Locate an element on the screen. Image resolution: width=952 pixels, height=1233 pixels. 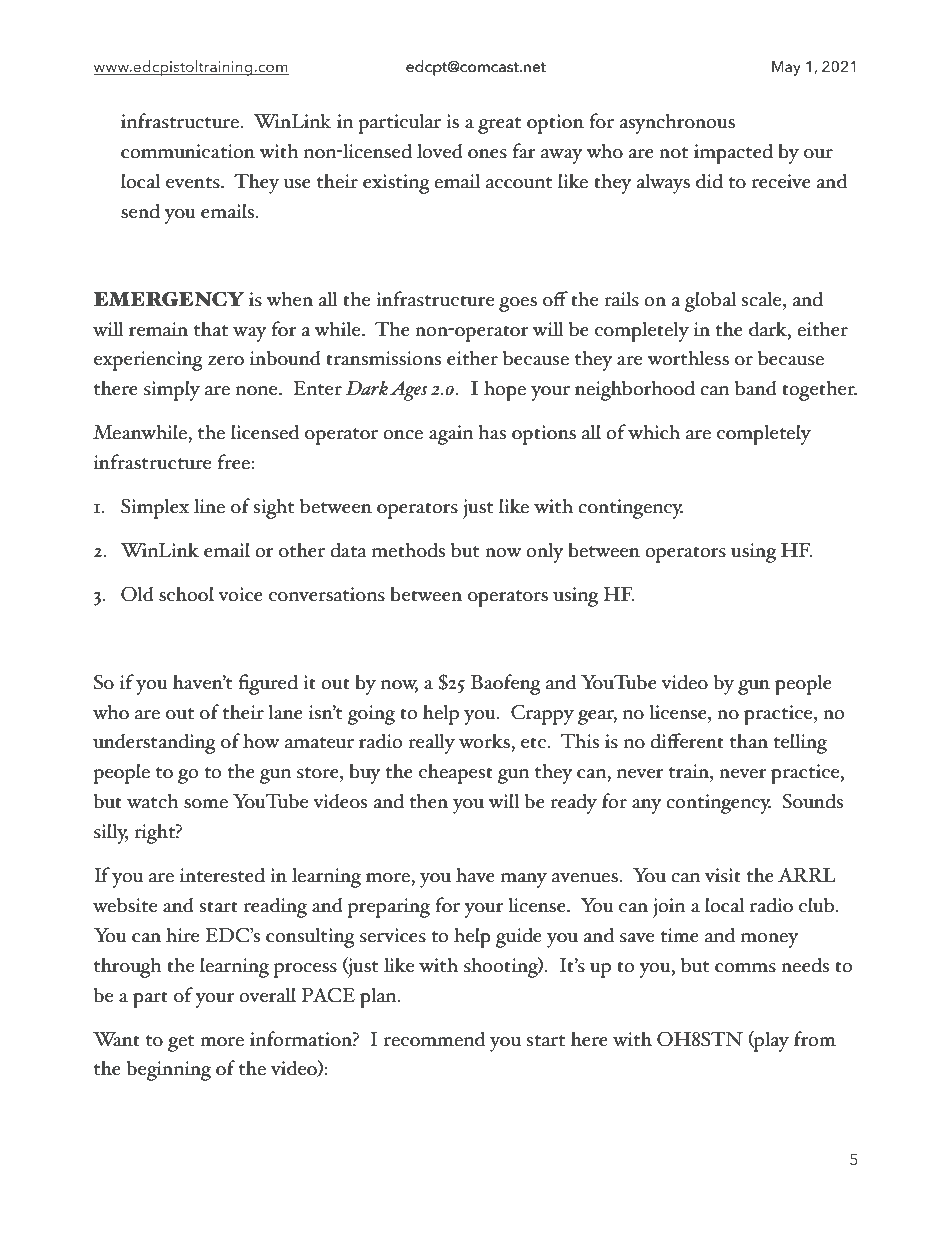
May is located at coordinates (786, 68).
